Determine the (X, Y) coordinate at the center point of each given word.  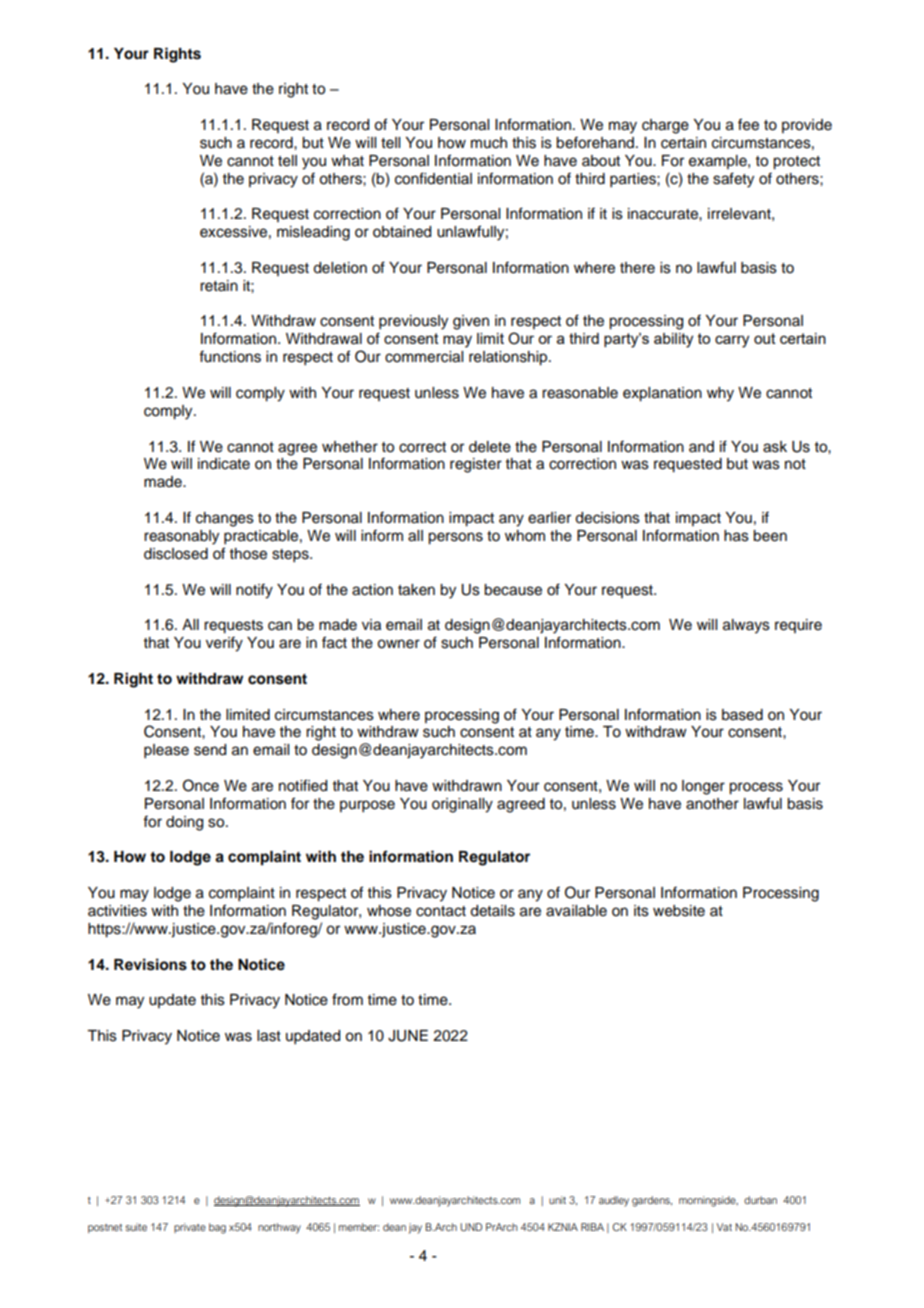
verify (224, 644)
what (347, 161)
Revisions (150, 964)
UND (471, 1227)
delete (490, 447)
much (489, 143)
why (720, 394)
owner (398, 644)
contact (441, 911)
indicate (224, 464)
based (742, 715)
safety (733, 180)
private (190, 1228)
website (679, 911)
